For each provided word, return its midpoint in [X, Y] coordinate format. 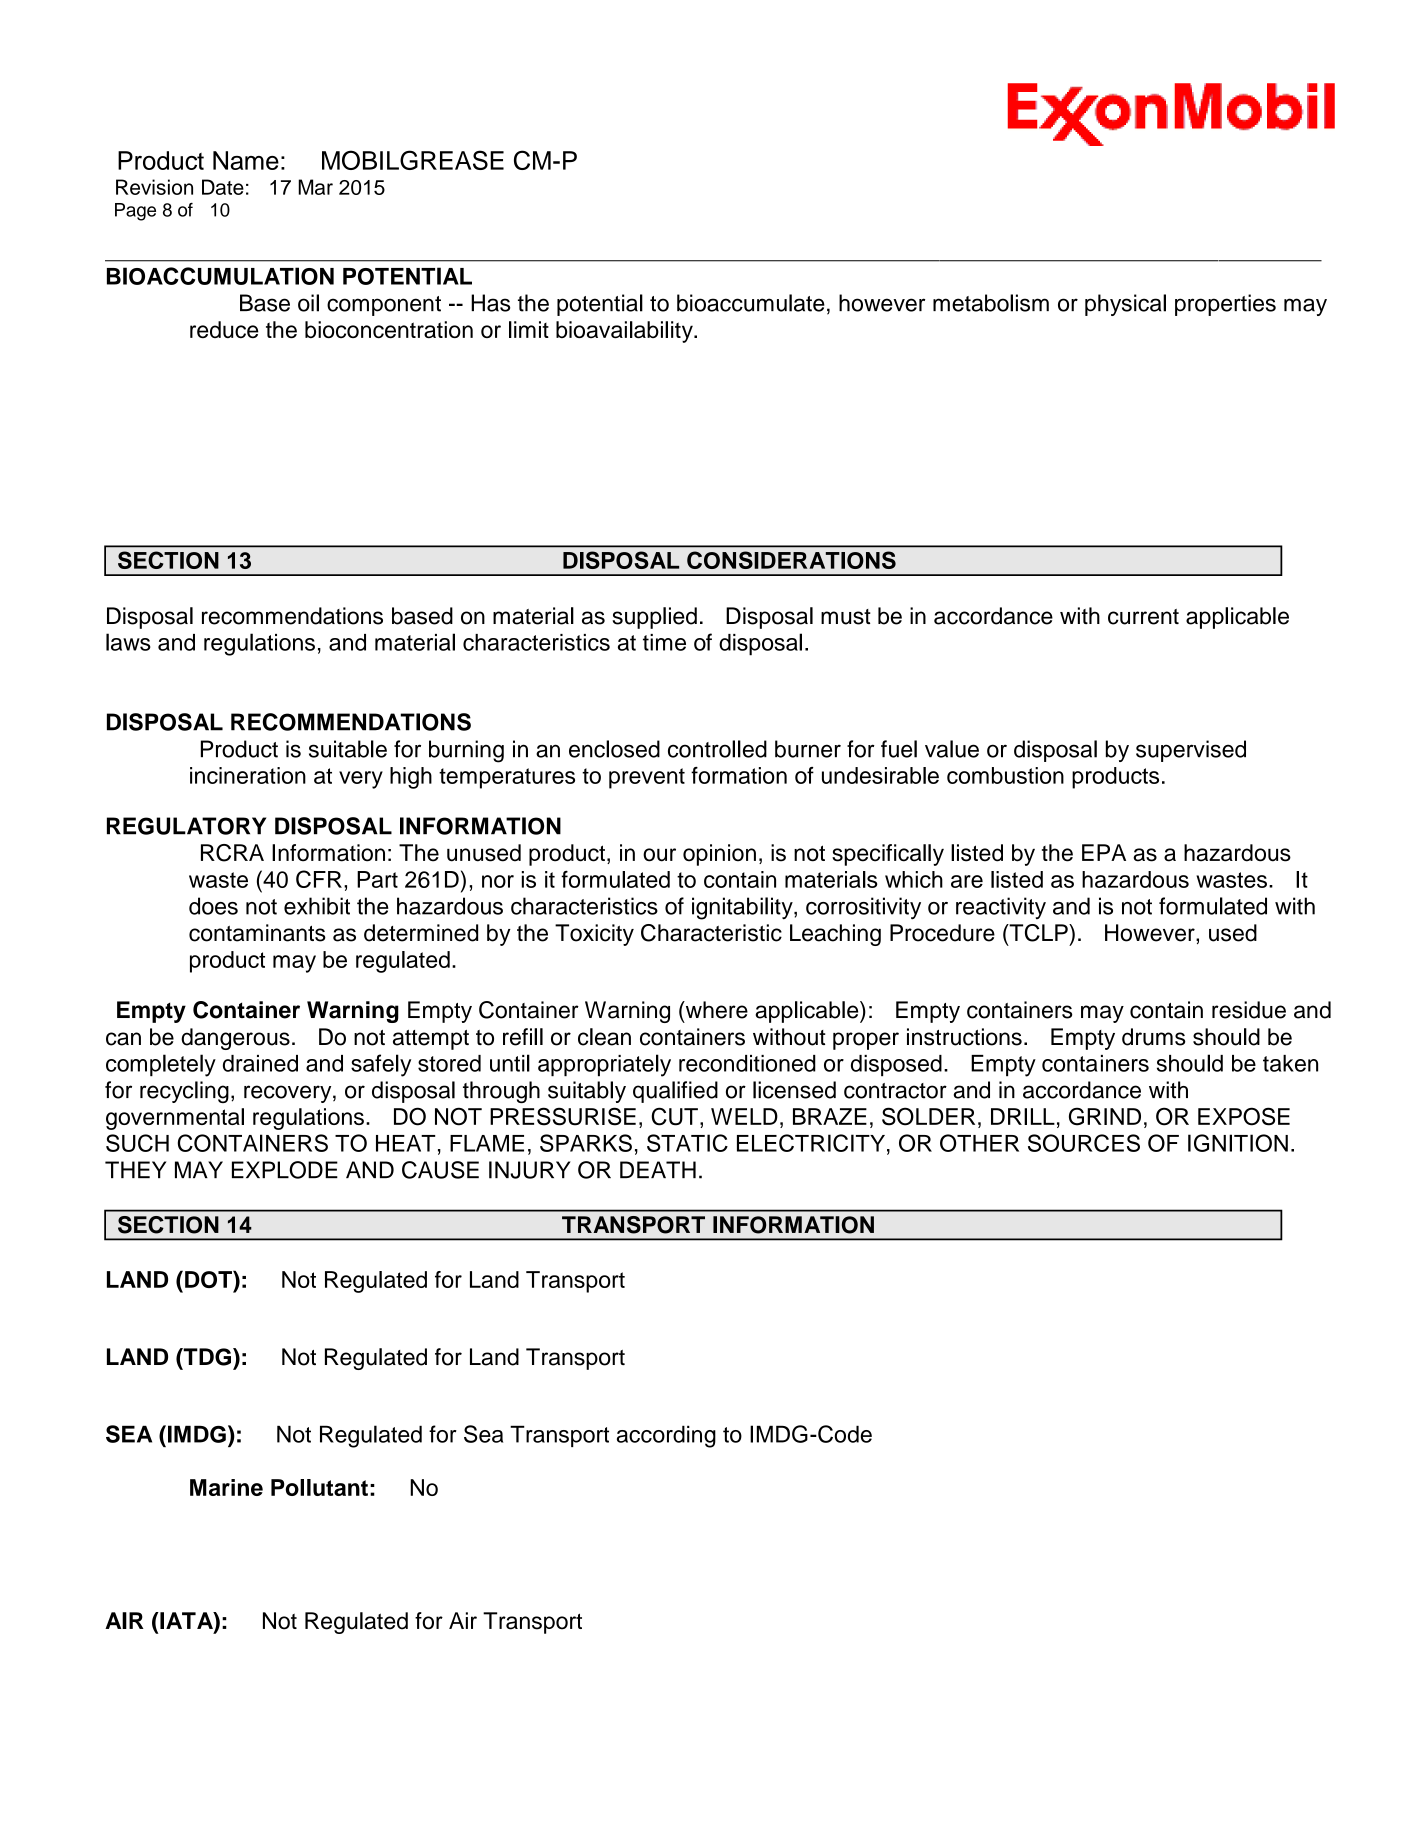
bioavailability [625, 332]
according [666, 1436]
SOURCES [1084, 1143]
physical [1125, 305]
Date [223, 187]
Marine [226, 1487]
